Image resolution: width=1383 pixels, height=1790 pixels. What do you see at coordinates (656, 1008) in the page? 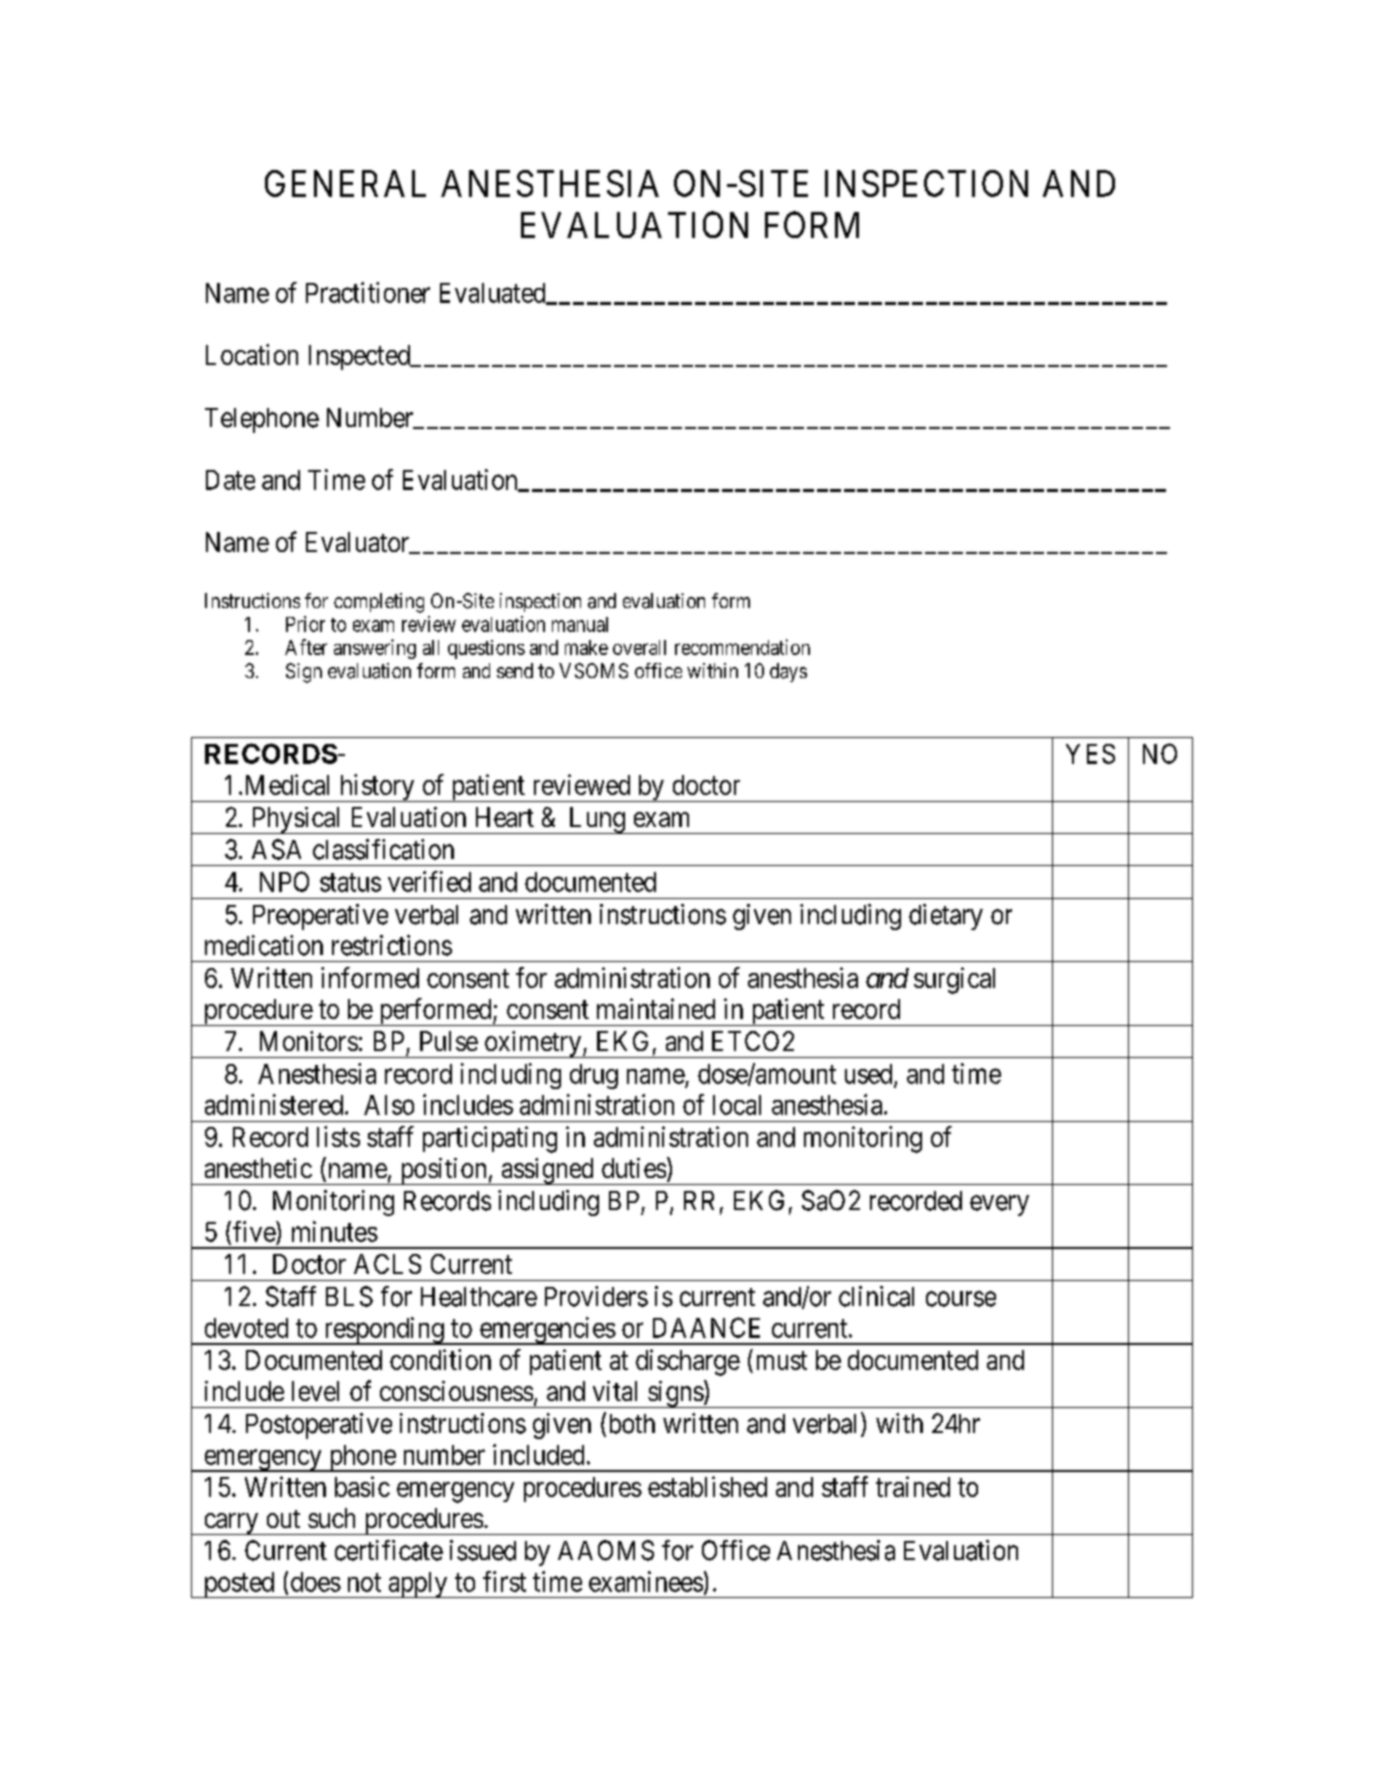
I see `maintained` at bounding box center [656, 1008].
